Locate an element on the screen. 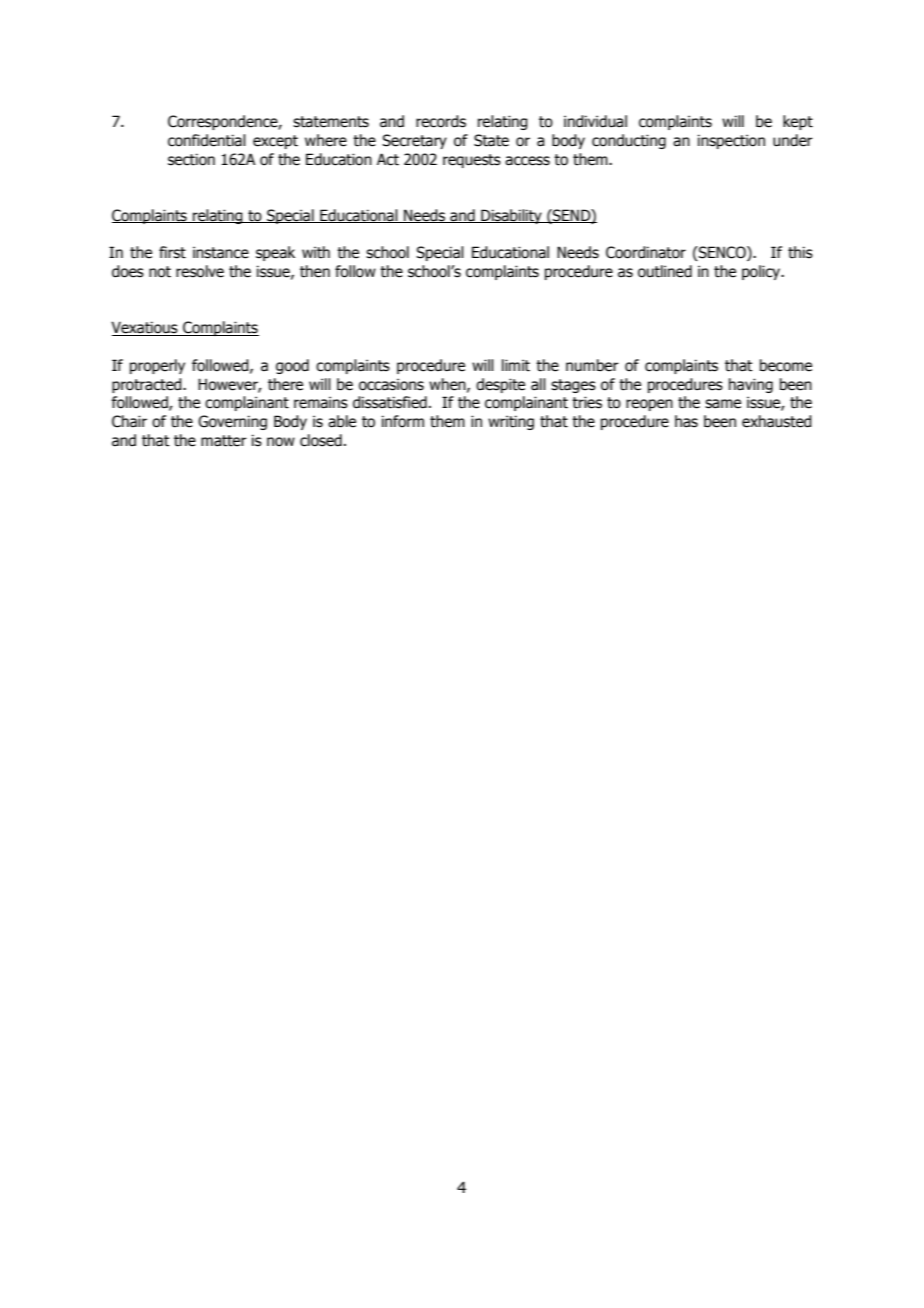  inspection is located at coordinates (731, 141).
